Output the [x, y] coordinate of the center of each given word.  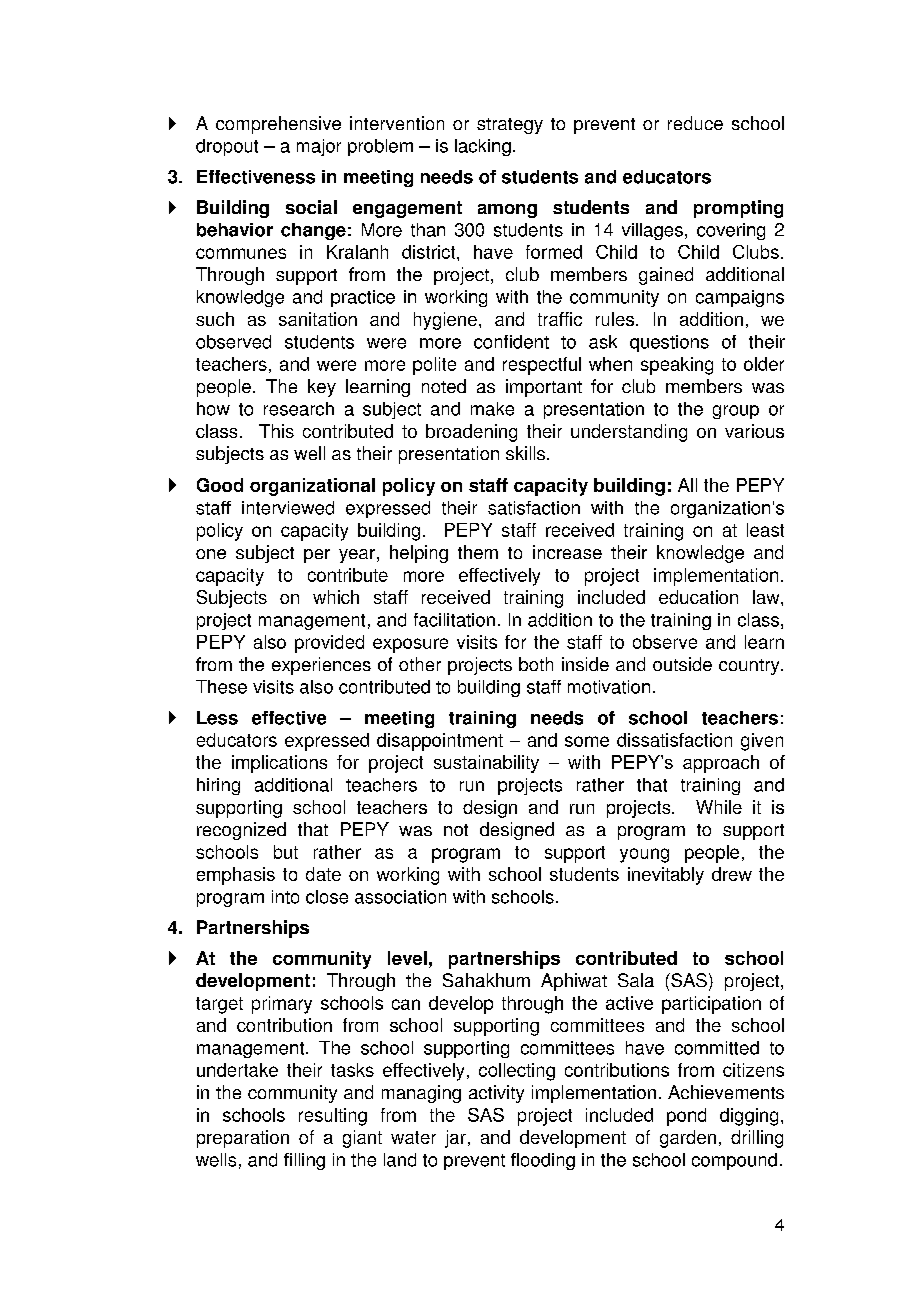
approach [721, 764]
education [698, 597]
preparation [243, 1139]
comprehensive [278, 125]
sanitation [318, 319]
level [407, 958]
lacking [483, 147]
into [285, 897]
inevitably [666, 876]
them [478, 552]
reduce [695, 123]
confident [511, 342]
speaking [677, 366]
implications [279, 764]
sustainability [486, 764]
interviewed [288, 508]
